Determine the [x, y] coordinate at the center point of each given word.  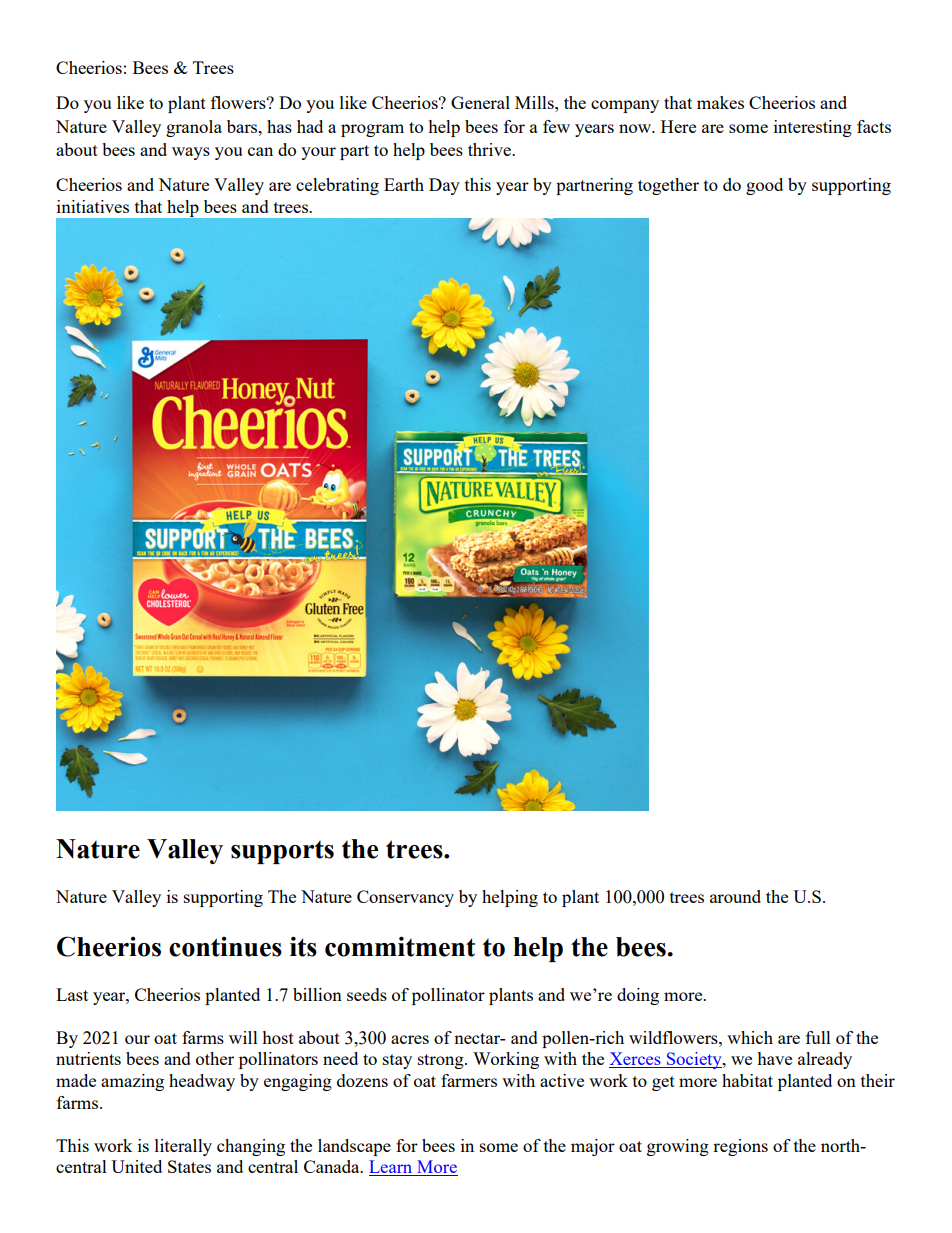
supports [282, 852]
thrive [490, 149]
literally [183, 1147]
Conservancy [405, 898]
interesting [813, 128]
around [735, 896]
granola [194, 128]
